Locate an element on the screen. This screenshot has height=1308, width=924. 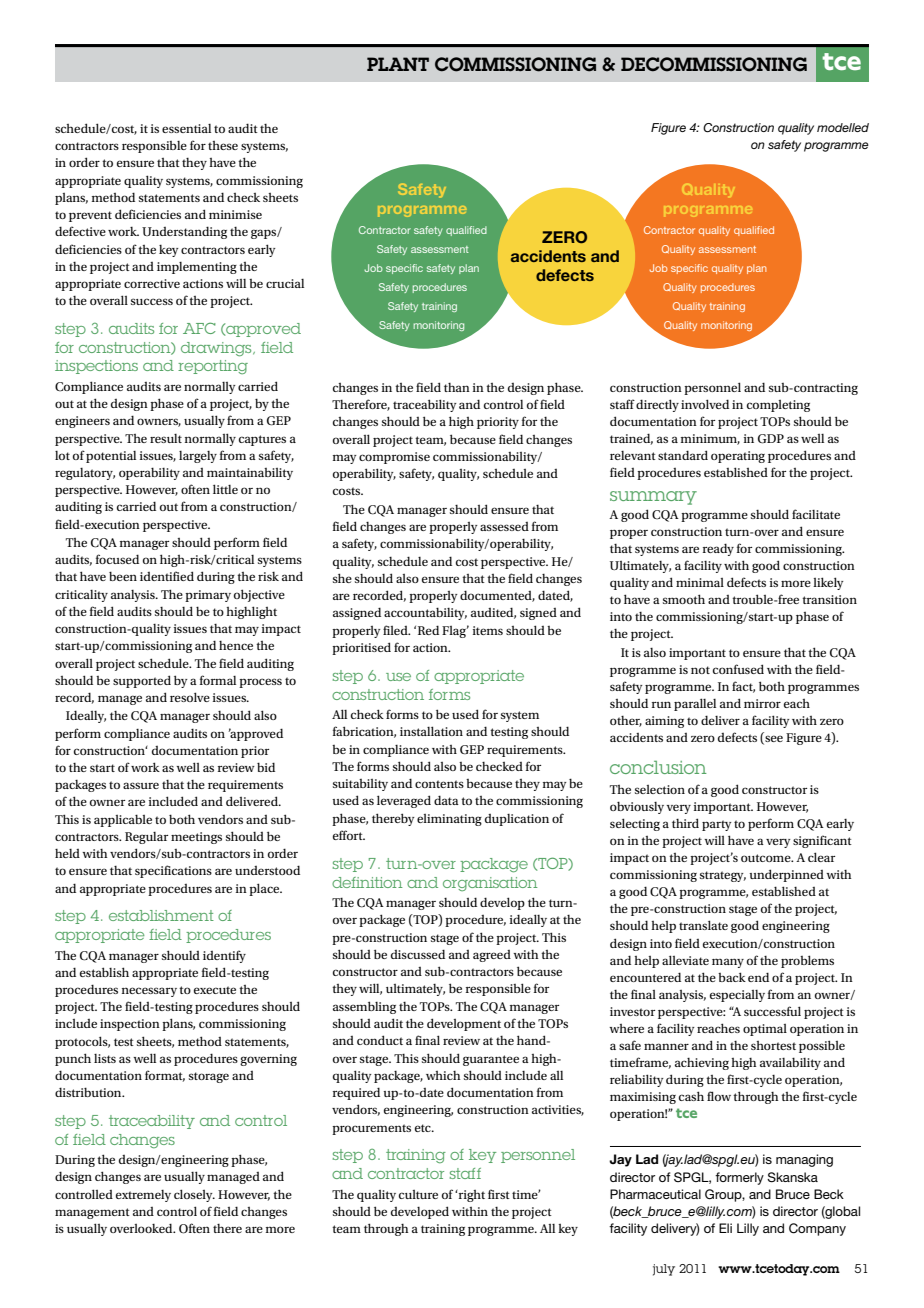
meetings is located at coordinates (196, 838).
